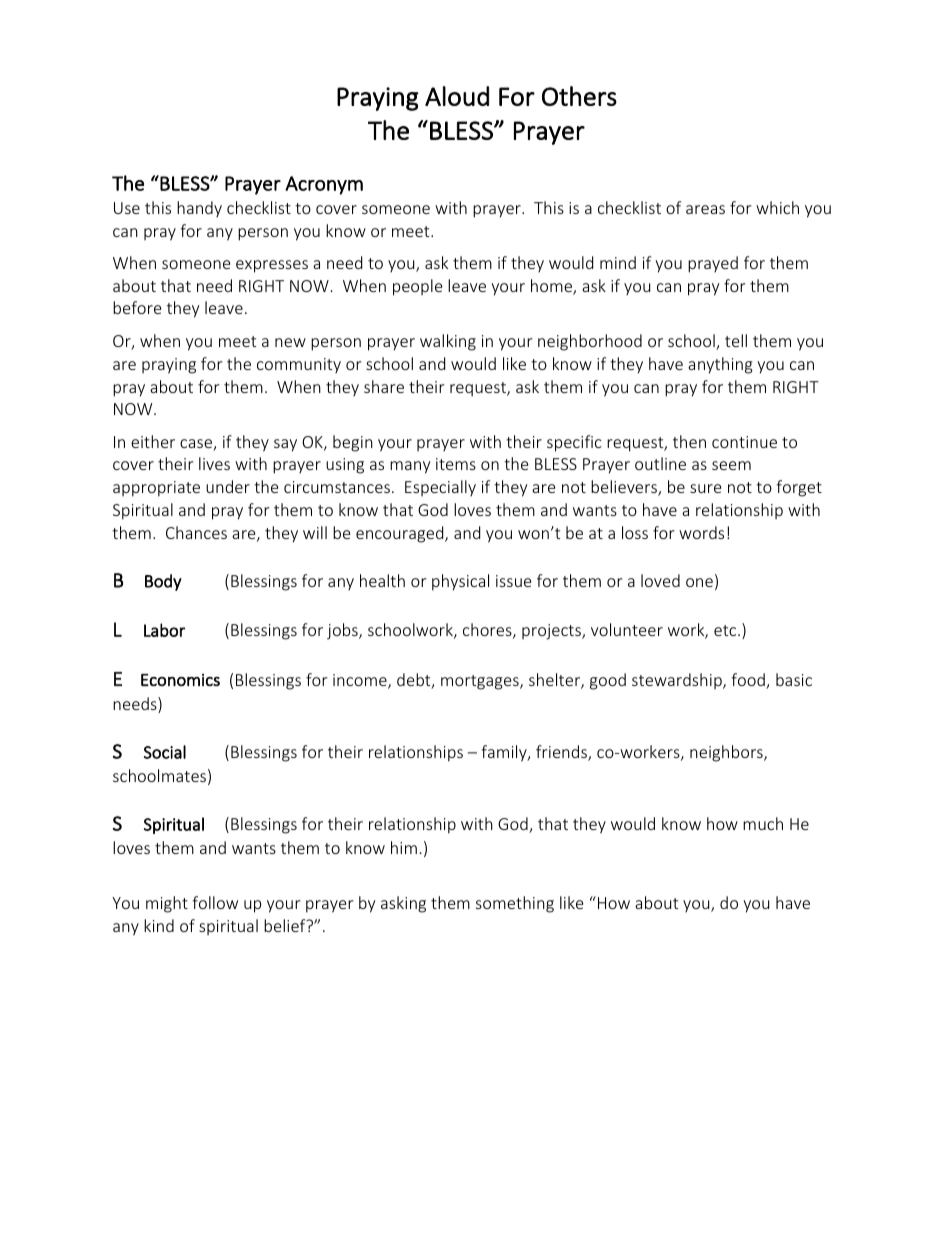 The width and height of the screenshot is (952, 1233). I want to click on Labor, so click(164, 630).
